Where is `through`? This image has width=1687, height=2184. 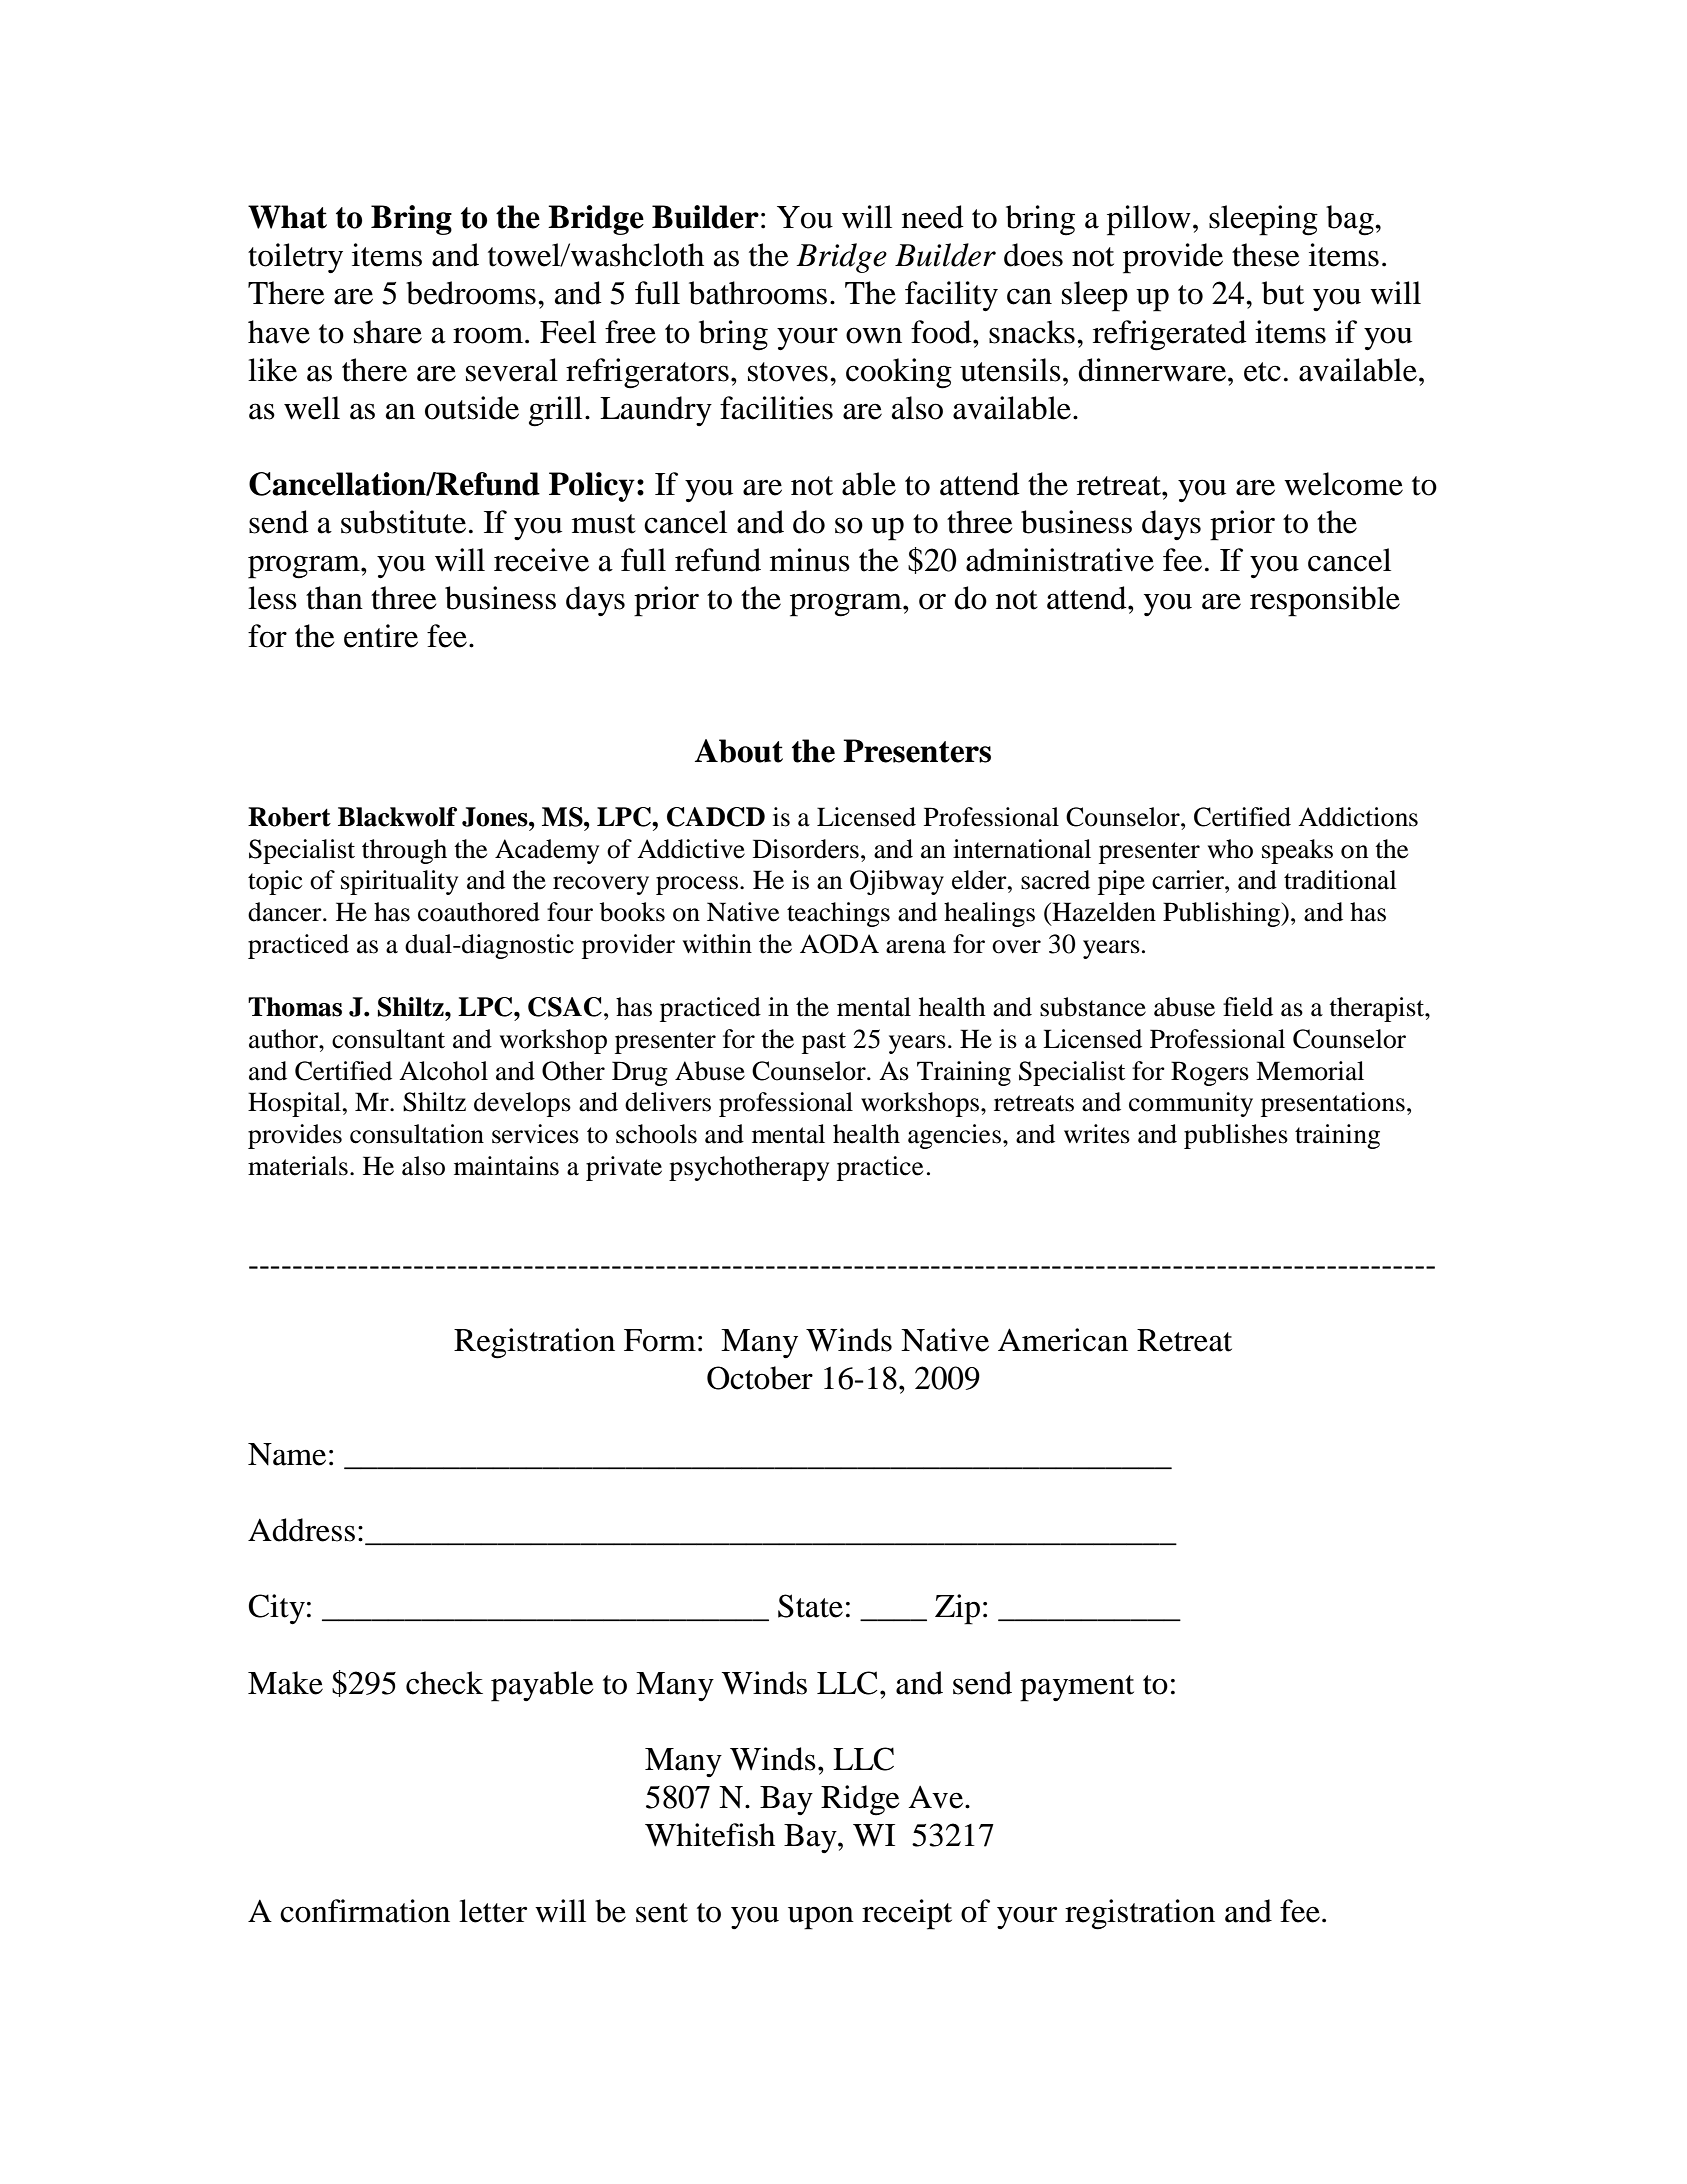 through is located at coordinates (404, 851).
